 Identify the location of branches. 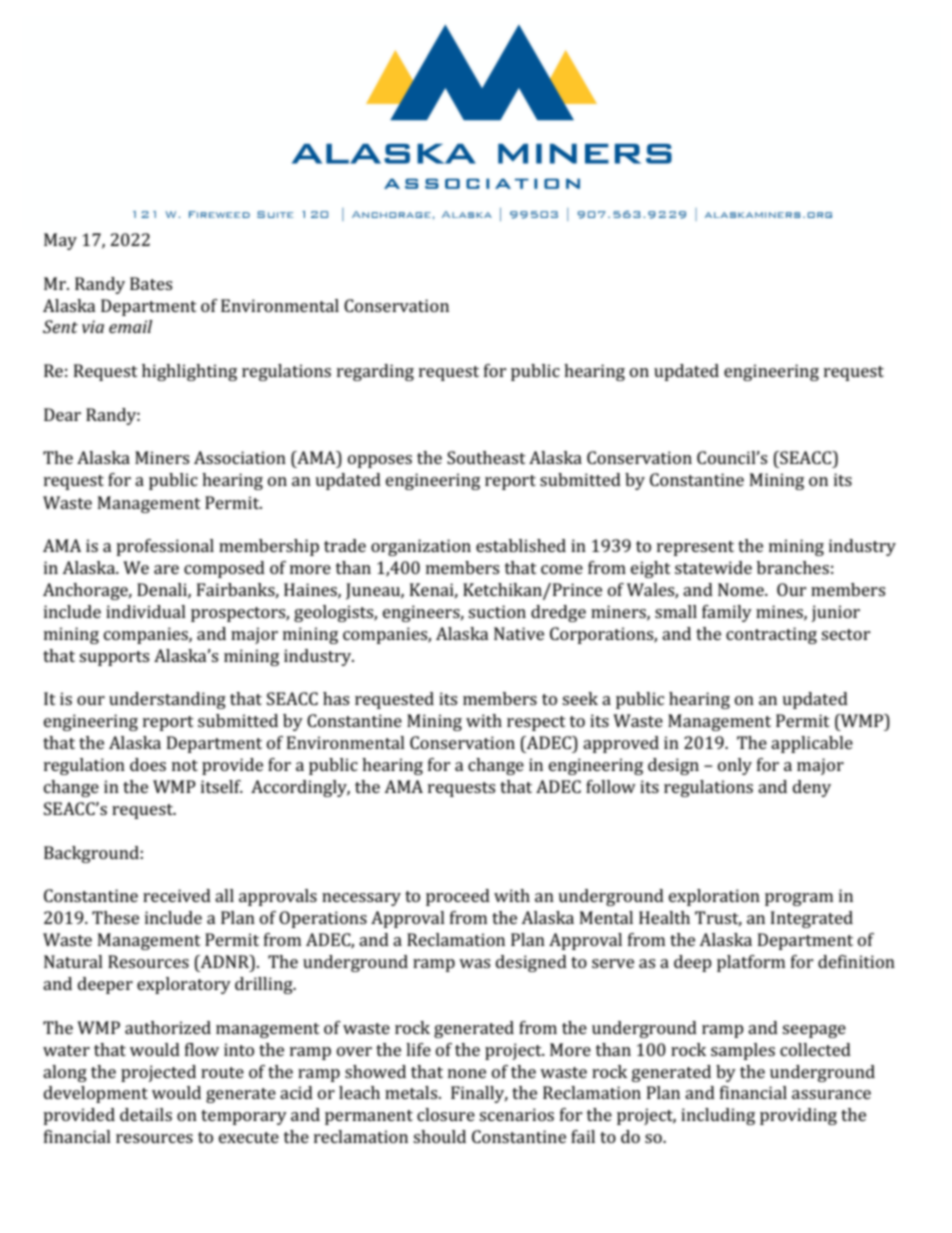
(793, 567).
